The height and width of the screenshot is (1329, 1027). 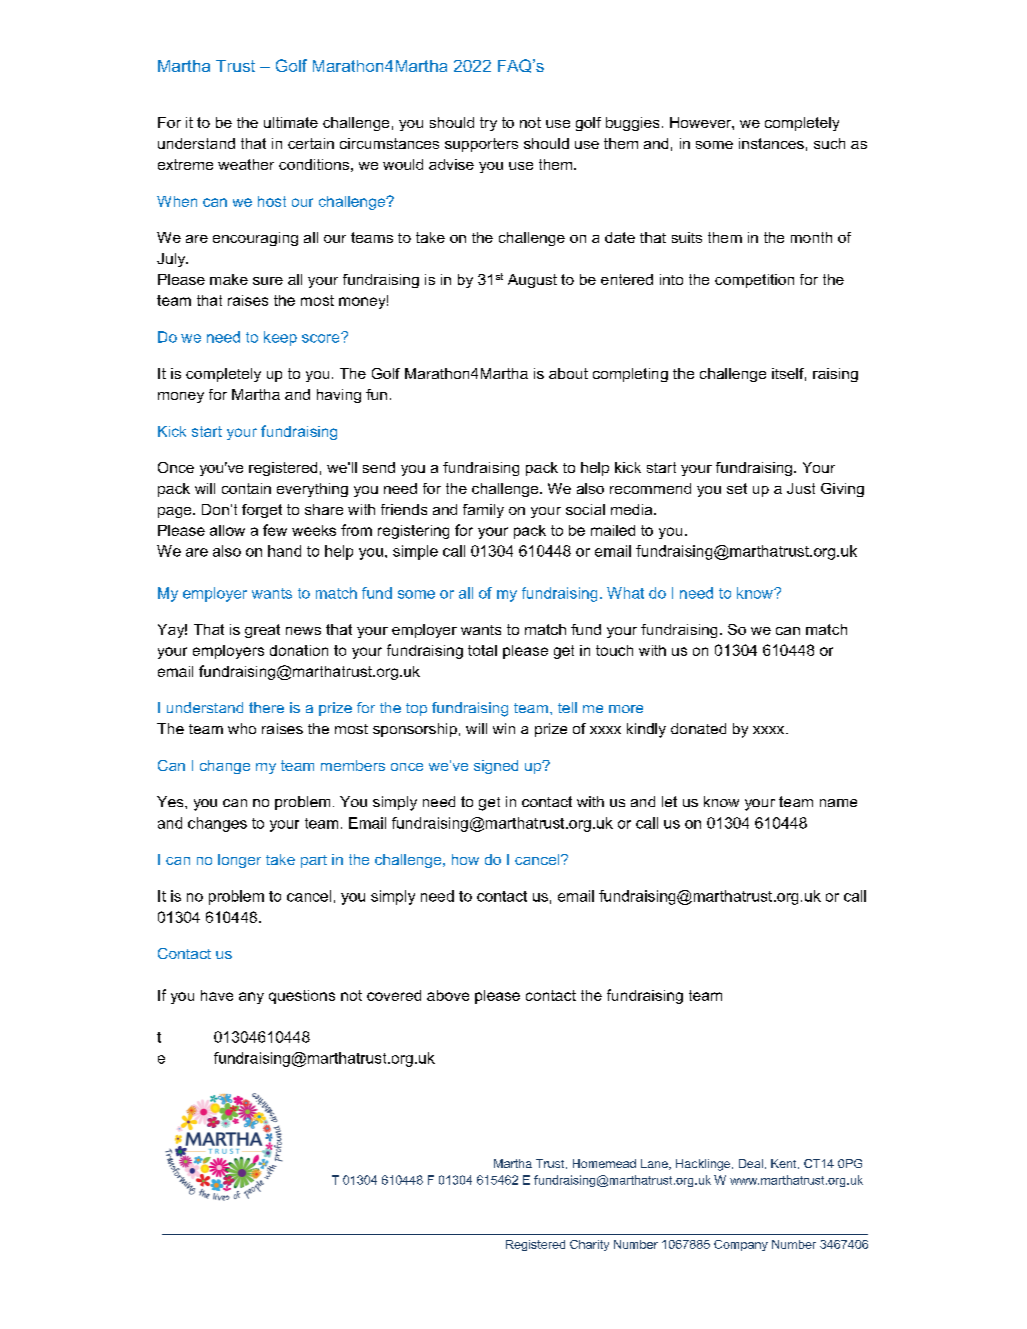 I want to click on weather, so click(x=246, y=164).
